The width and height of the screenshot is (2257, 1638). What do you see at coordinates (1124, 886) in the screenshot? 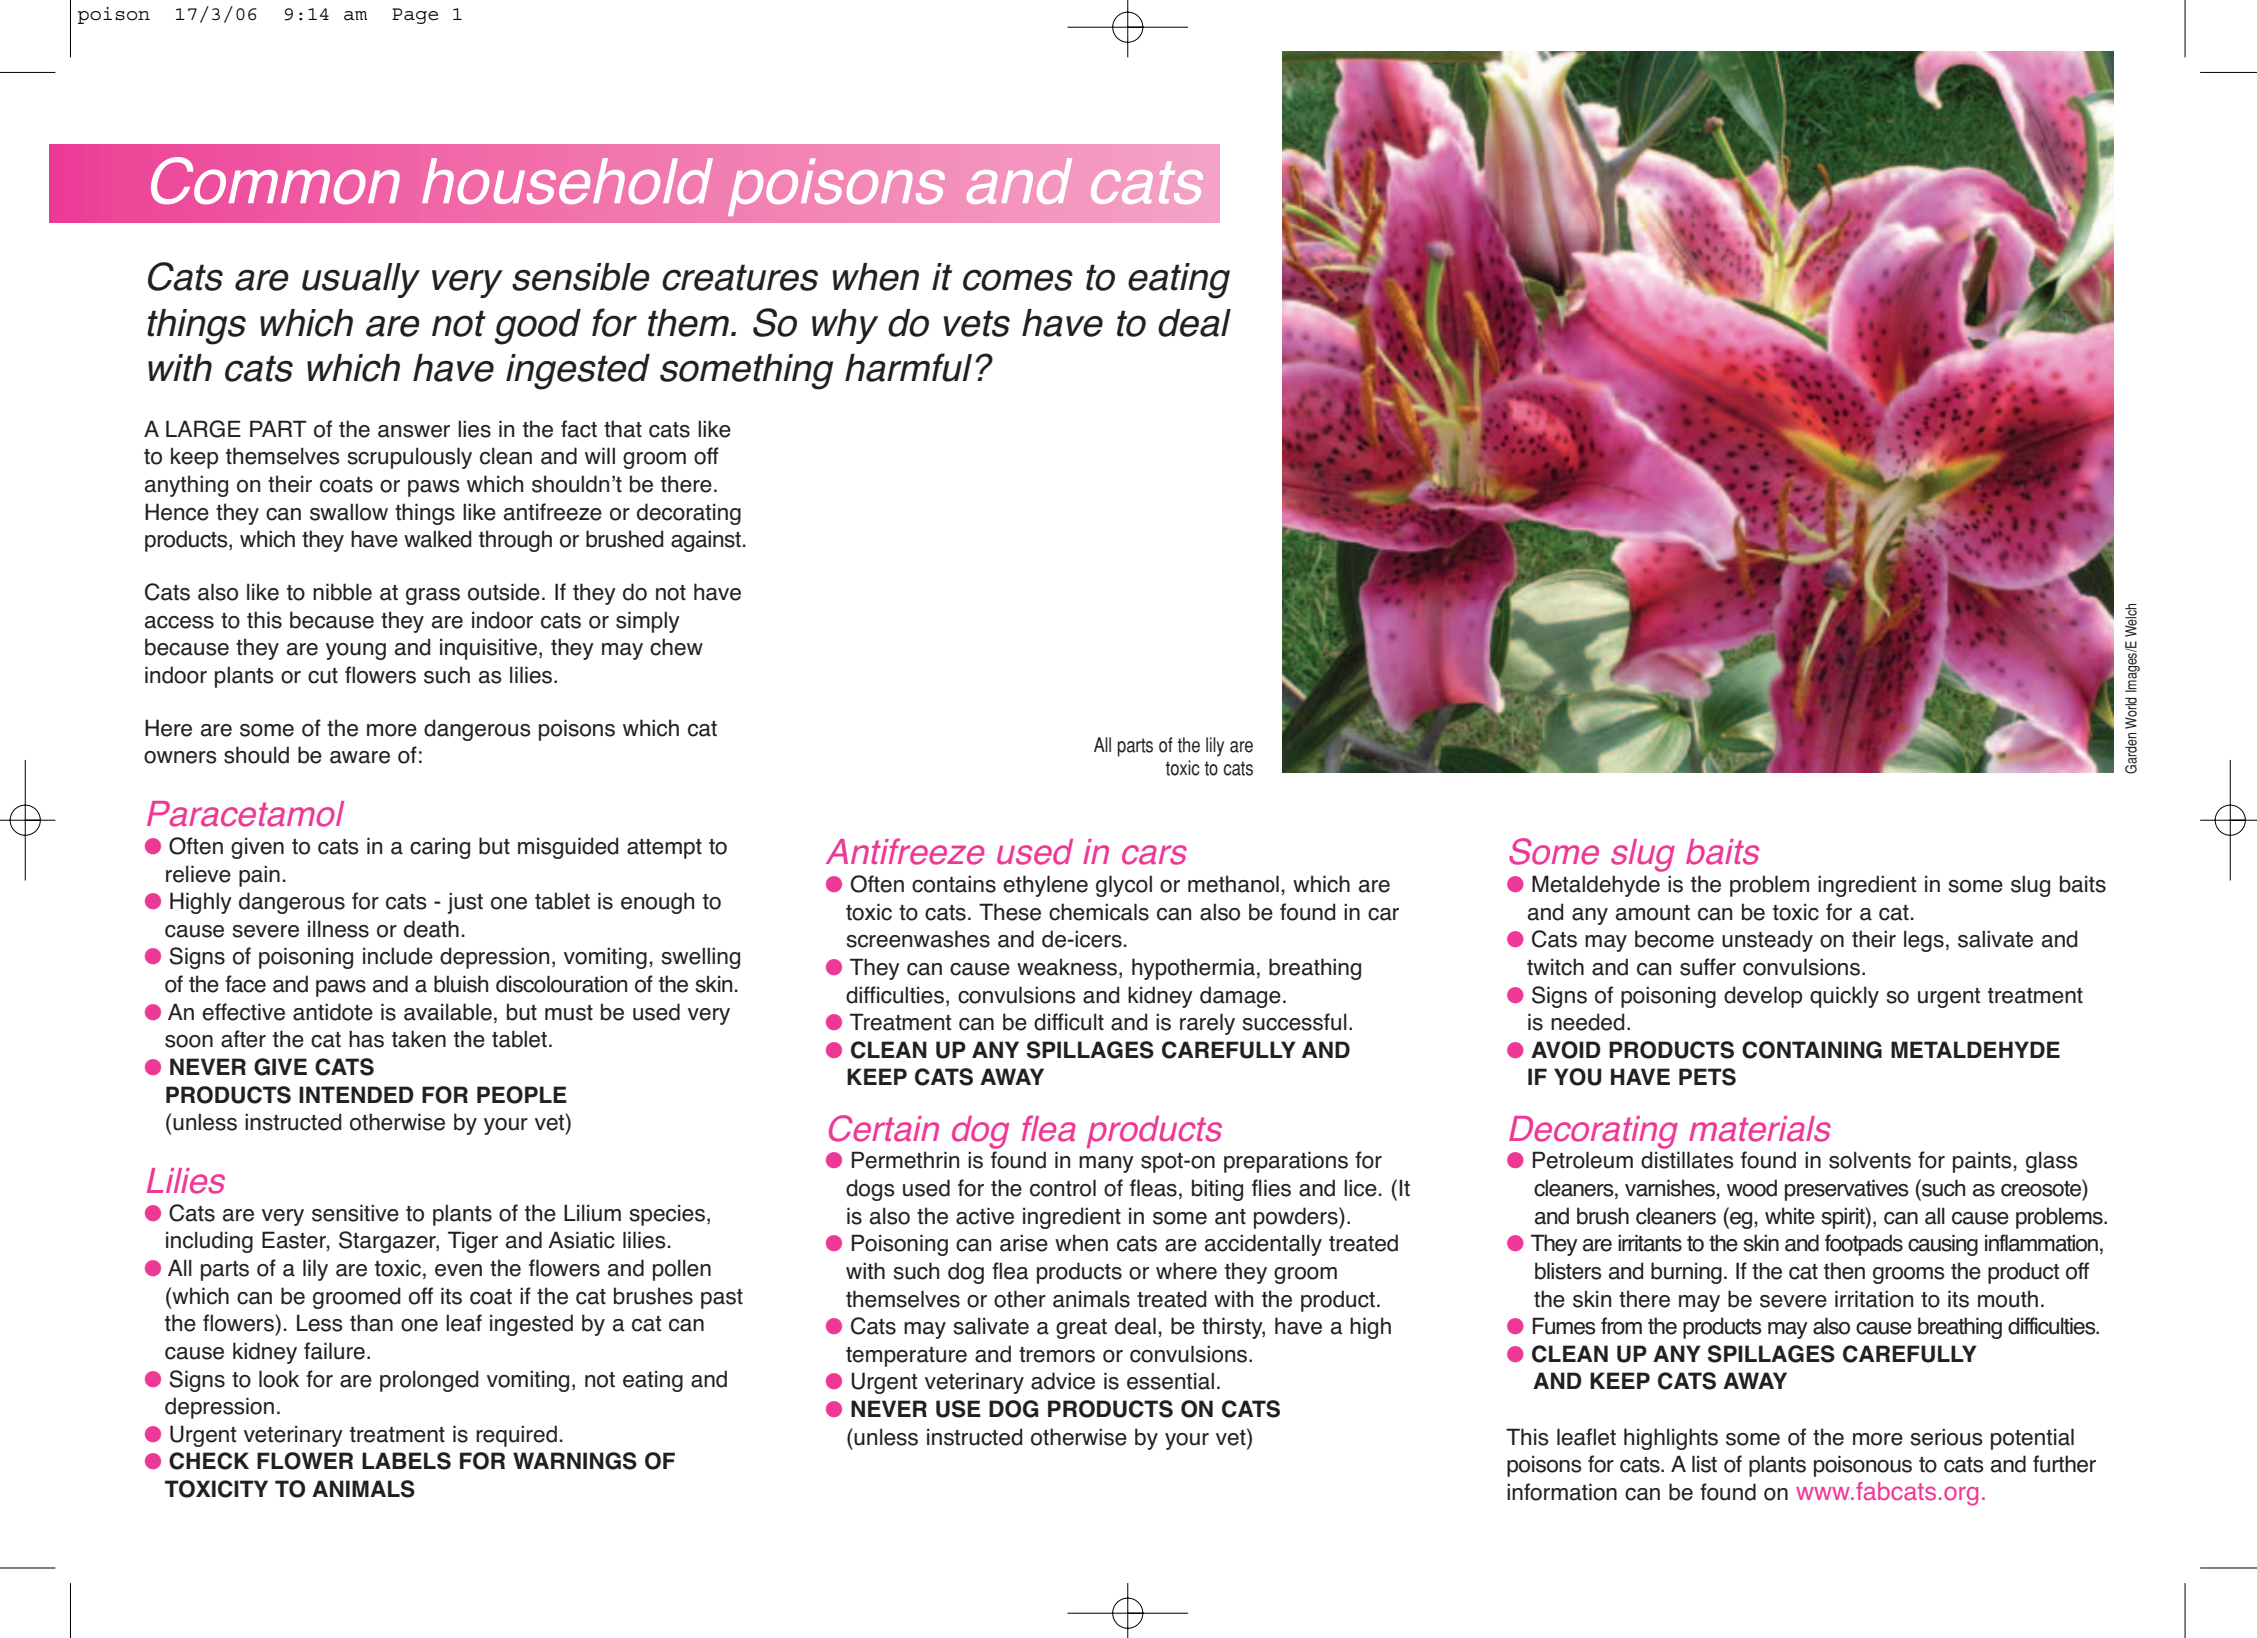
I see `glycol` at bounding box center [1124, 886].
